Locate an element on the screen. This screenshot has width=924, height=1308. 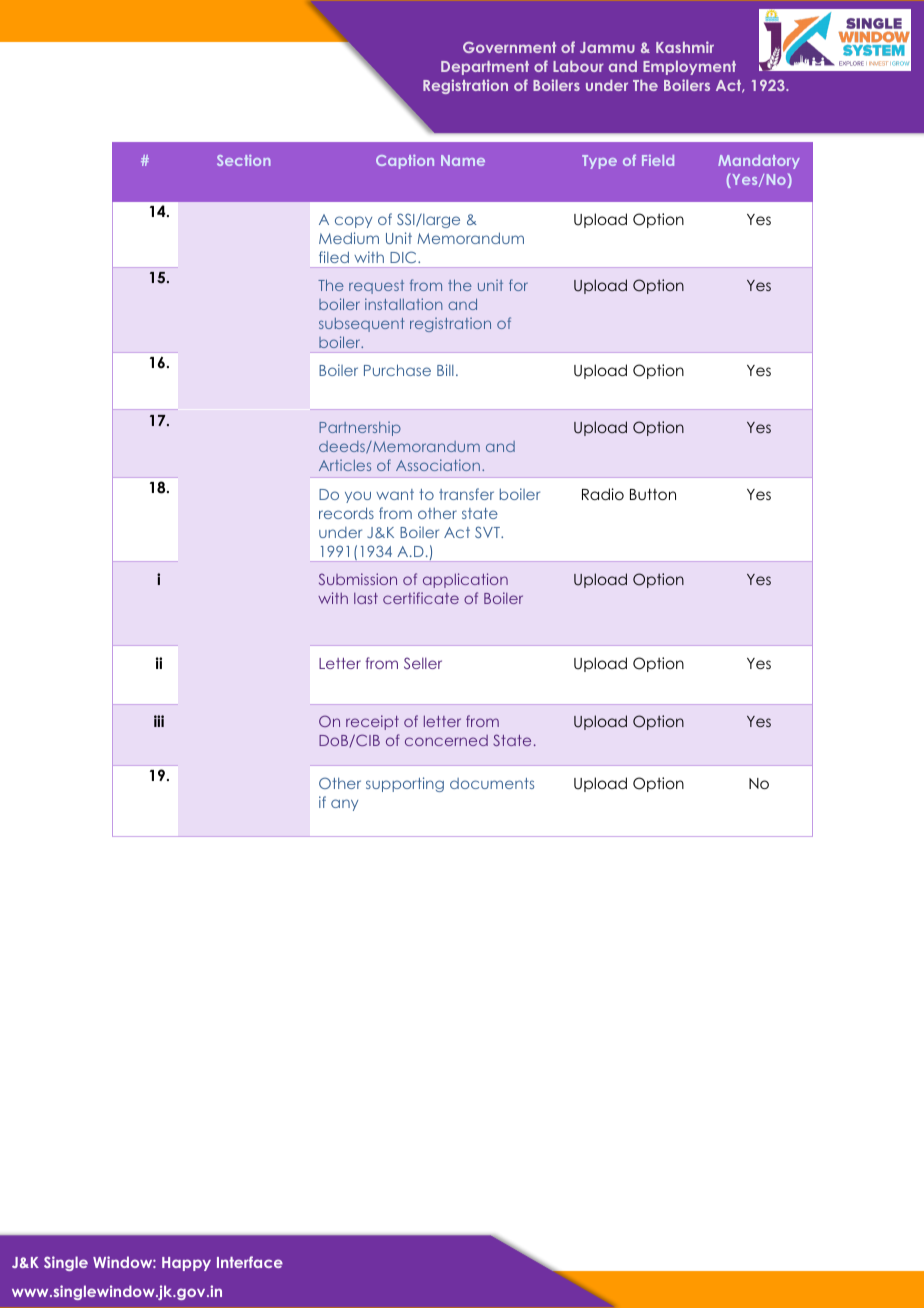
Employment is located at coordinates (689, 67).
